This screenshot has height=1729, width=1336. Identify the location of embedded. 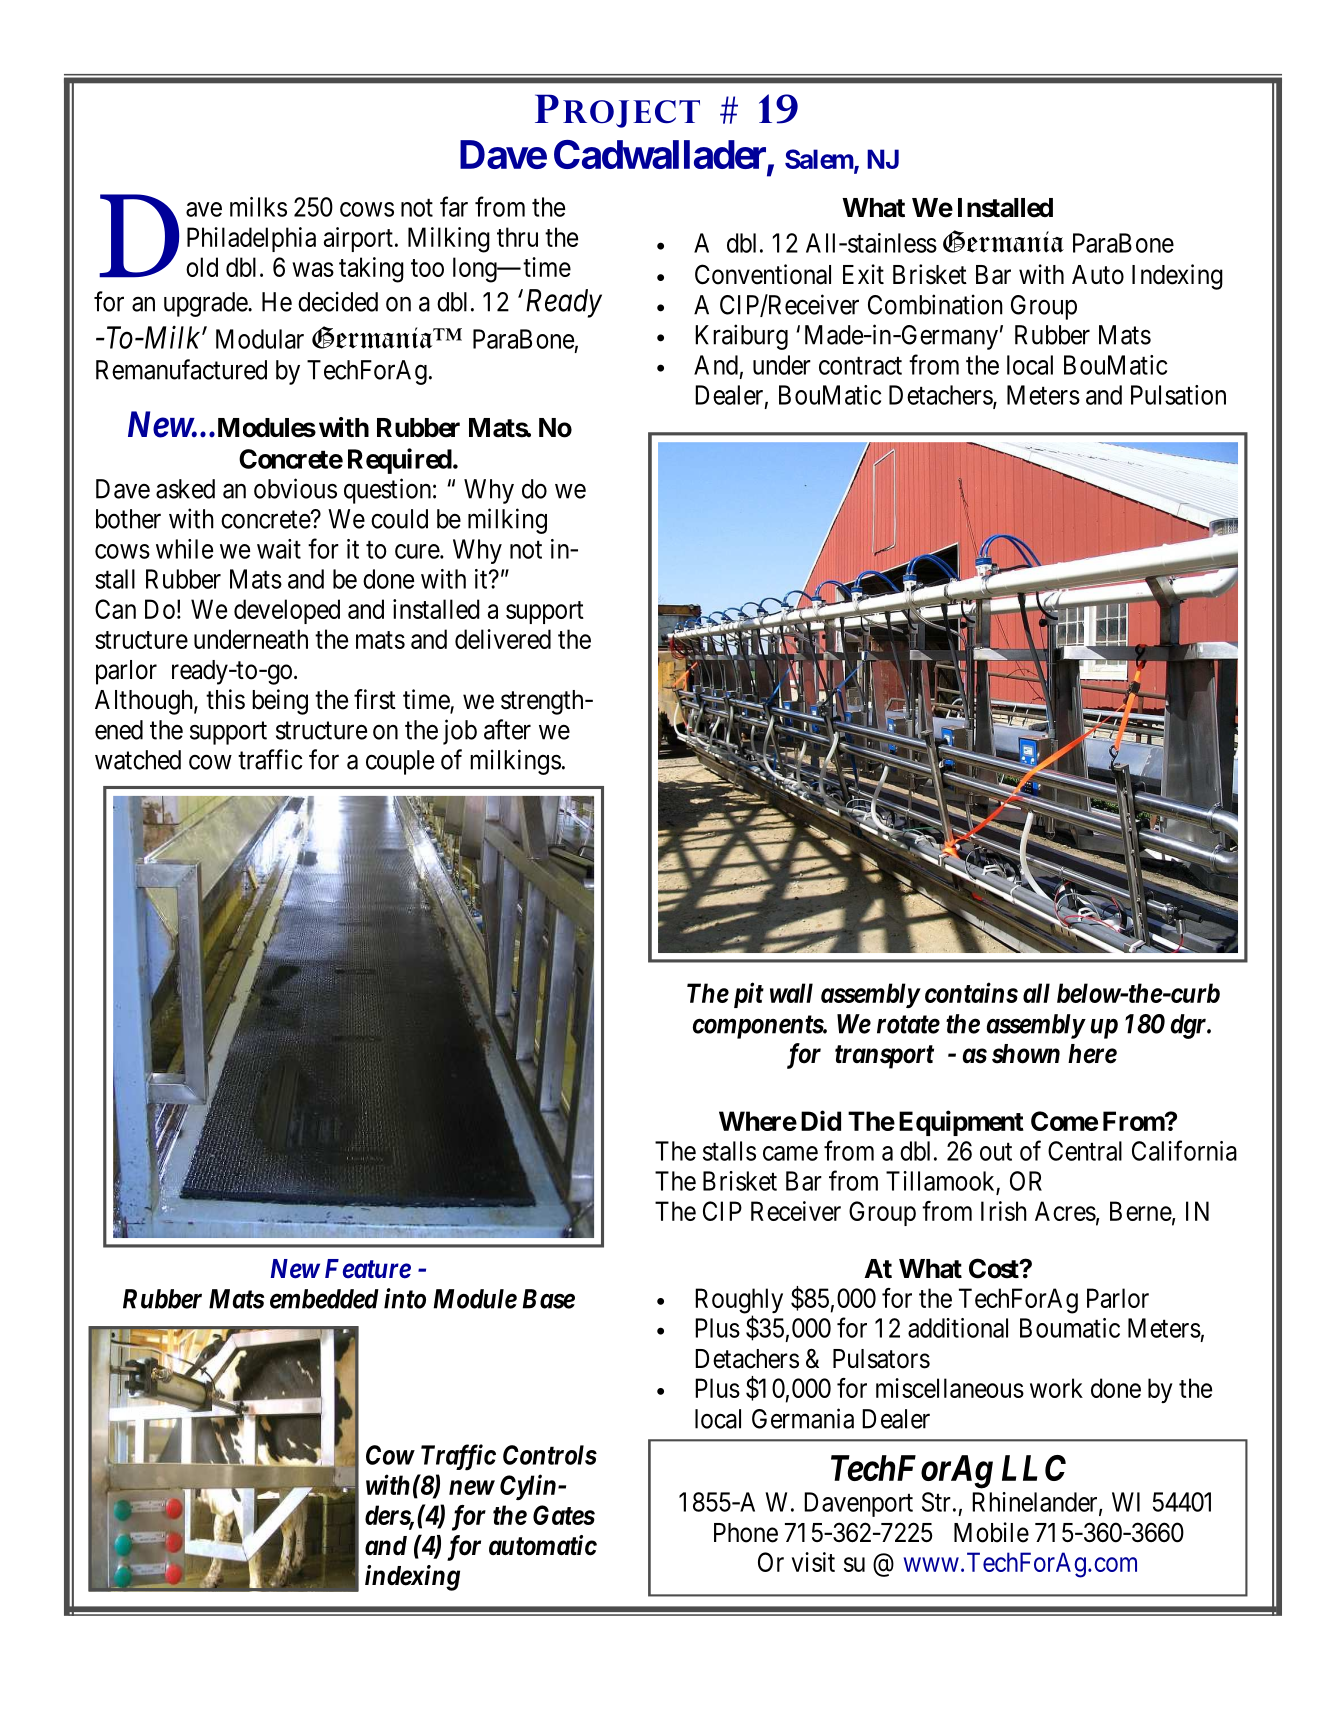
(324, 1299).
